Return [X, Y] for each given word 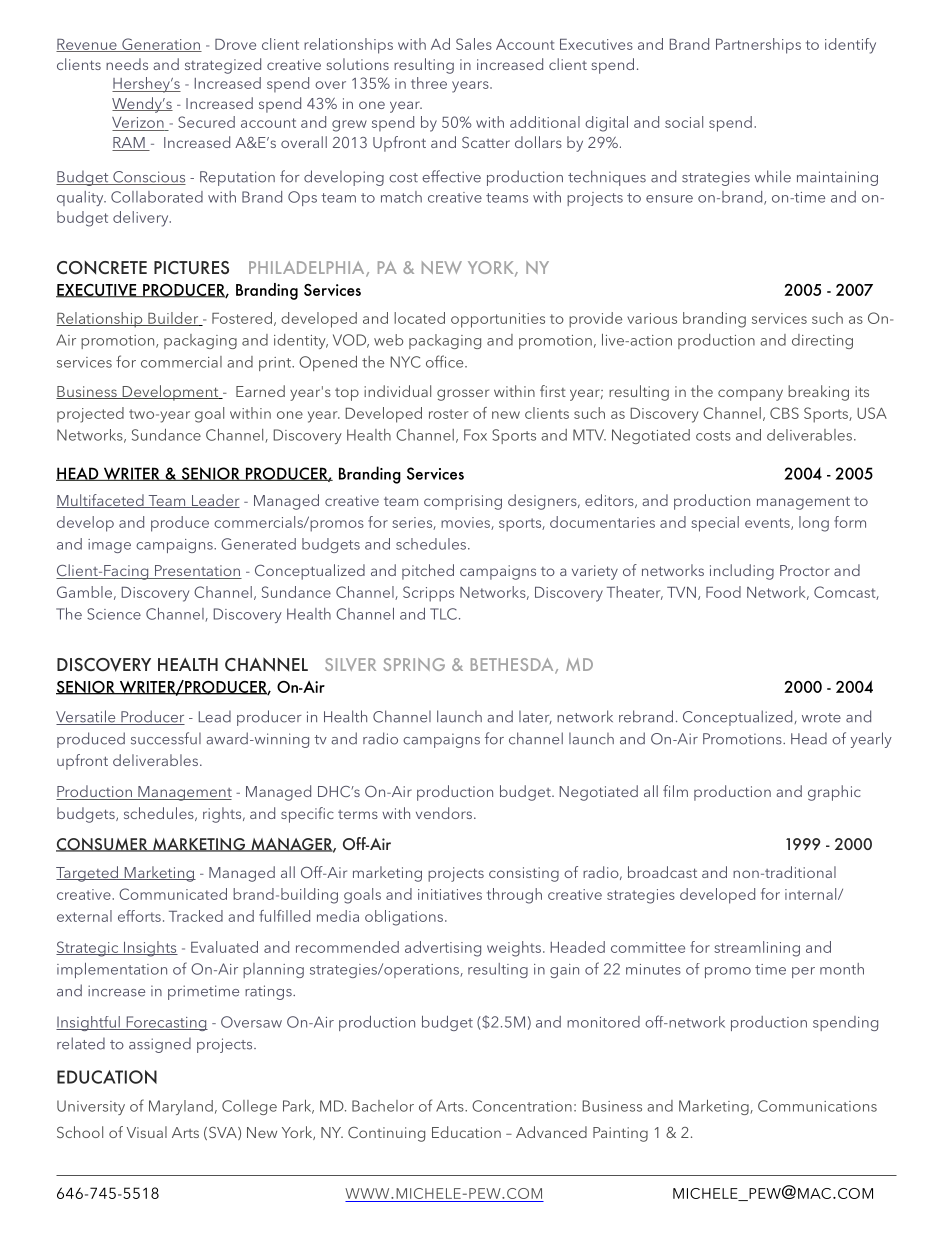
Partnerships [758, 46]
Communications [817, 1106]
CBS [784, 413]
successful [166, 738]
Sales [474, 44]
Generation [161, 45]
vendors [445, 813]
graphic [834, 793]
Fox [475, 435]
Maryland [181, 1107]
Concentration [522, 1106]
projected [90, 415]
